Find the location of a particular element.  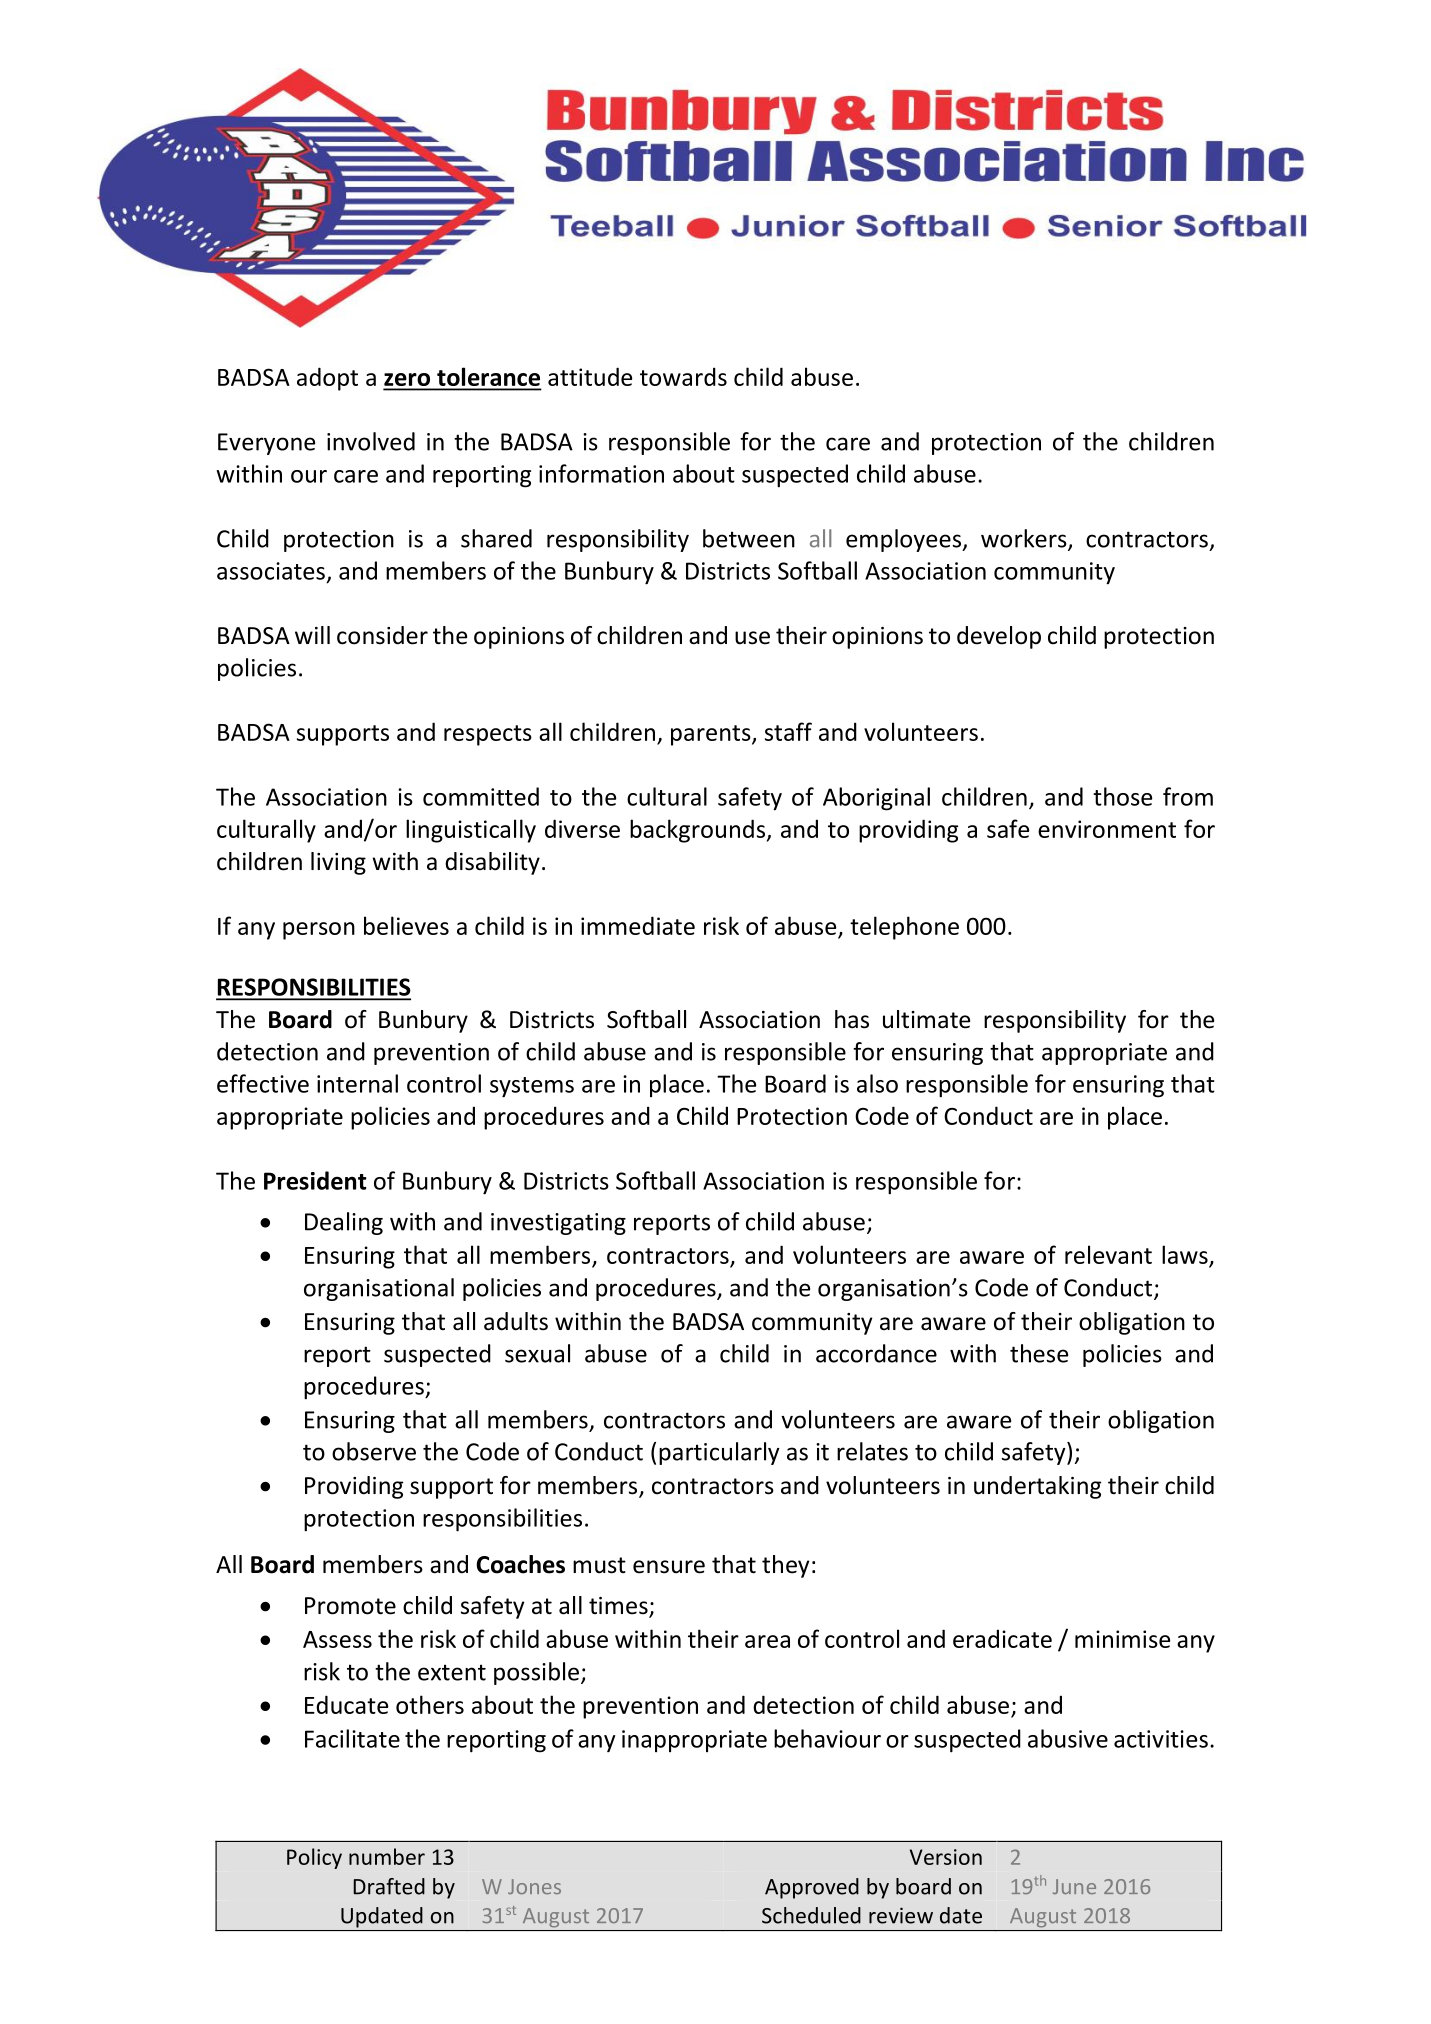

involved is located at coordinates (371, 441).
